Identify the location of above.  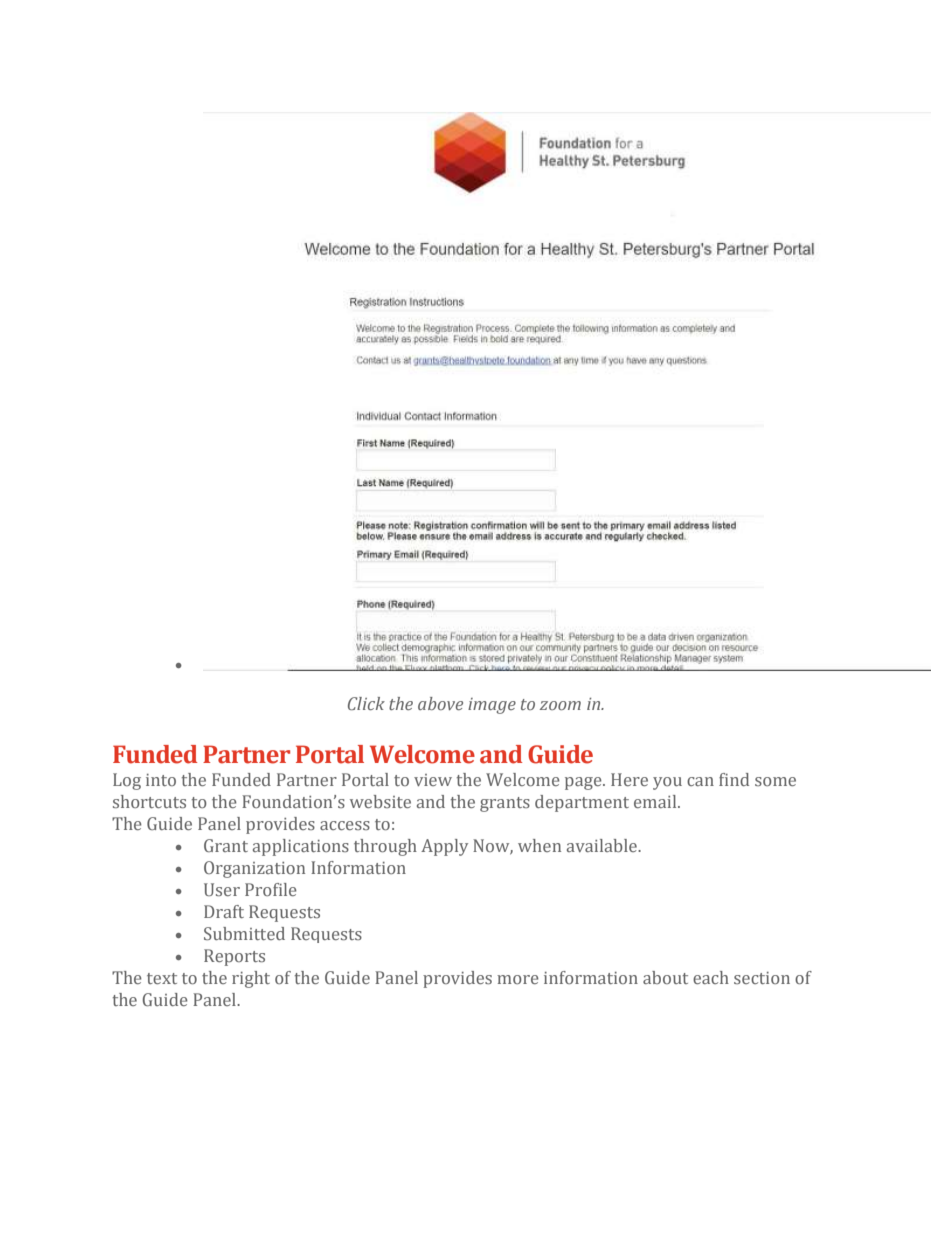
(440, 703).
